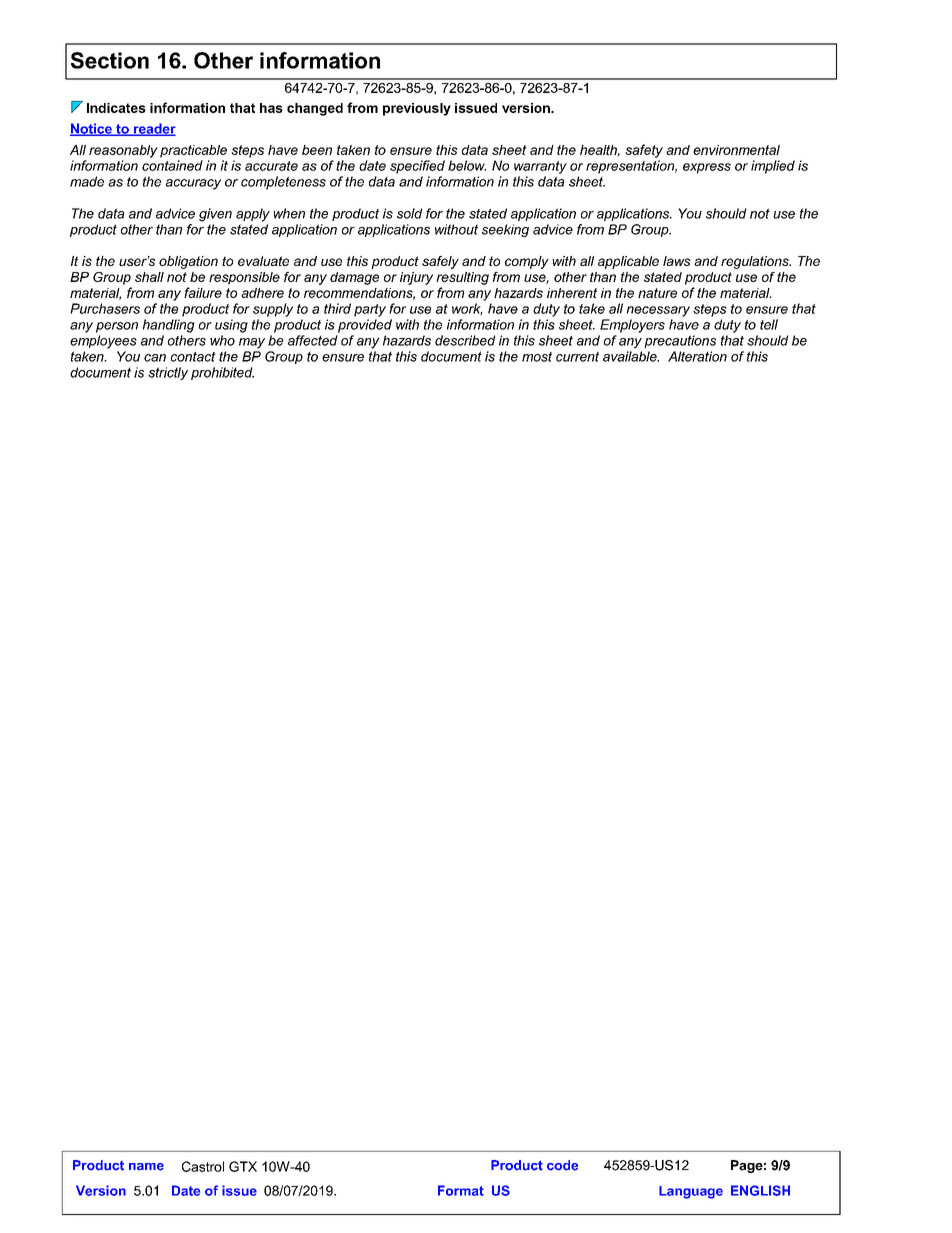  I want to click on strictly, so click(168, 373).
